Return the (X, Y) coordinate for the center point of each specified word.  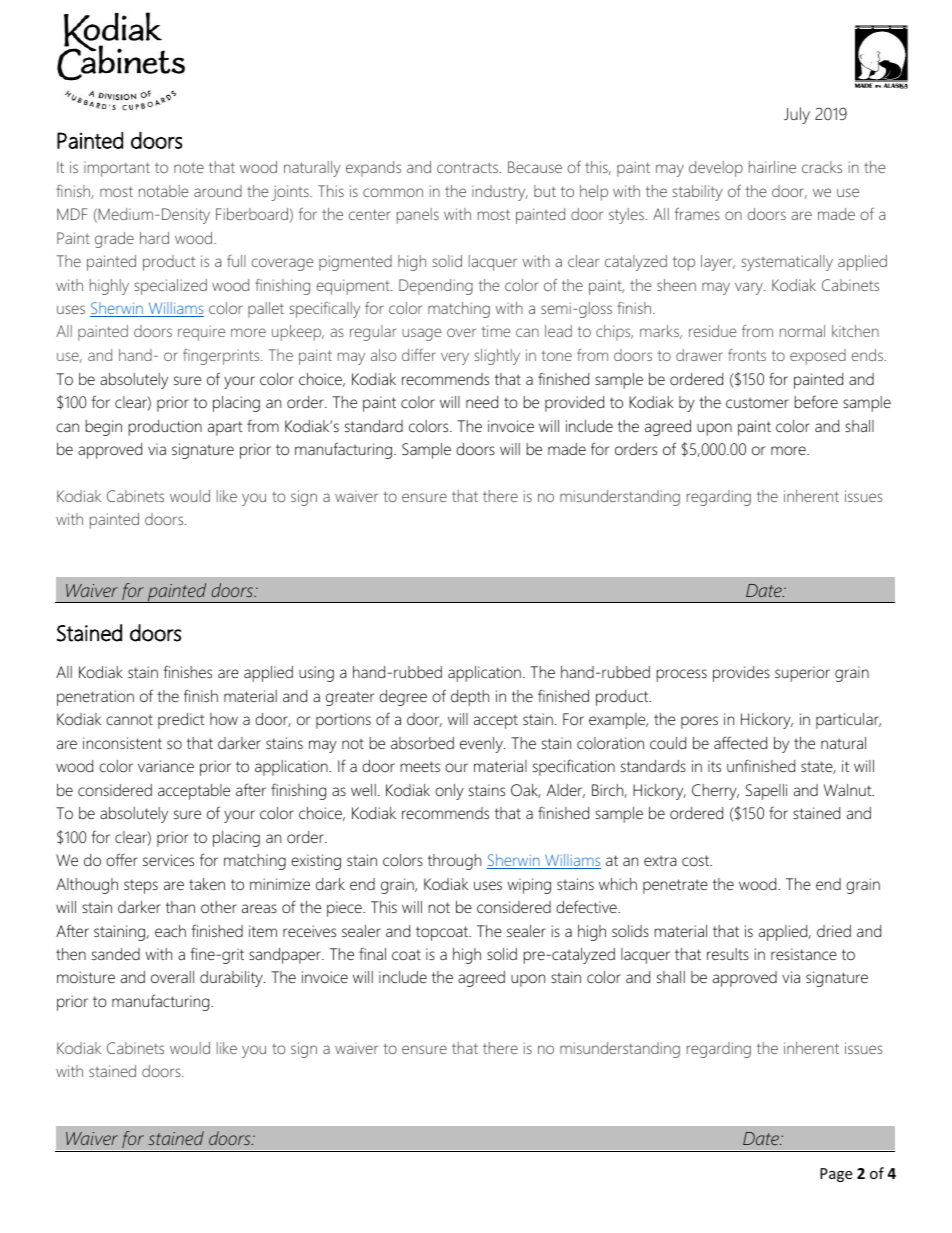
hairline (772, 167)
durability (232, 979)
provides (741, 674)
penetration (95, 698)
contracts (467, 167)
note (189, 168)
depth (470, 698)
